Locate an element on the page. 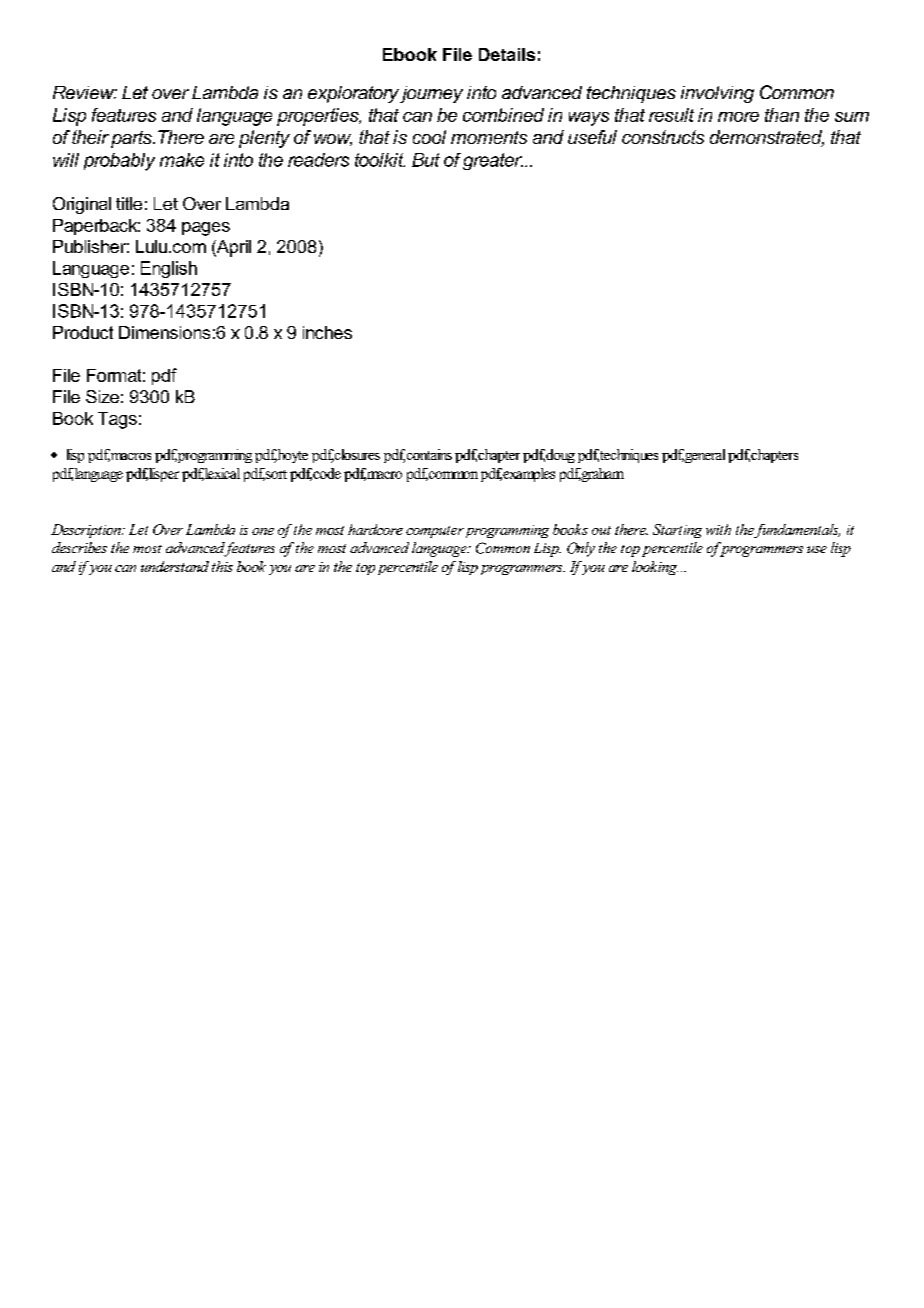  out is located at coordinates (601, 530).
